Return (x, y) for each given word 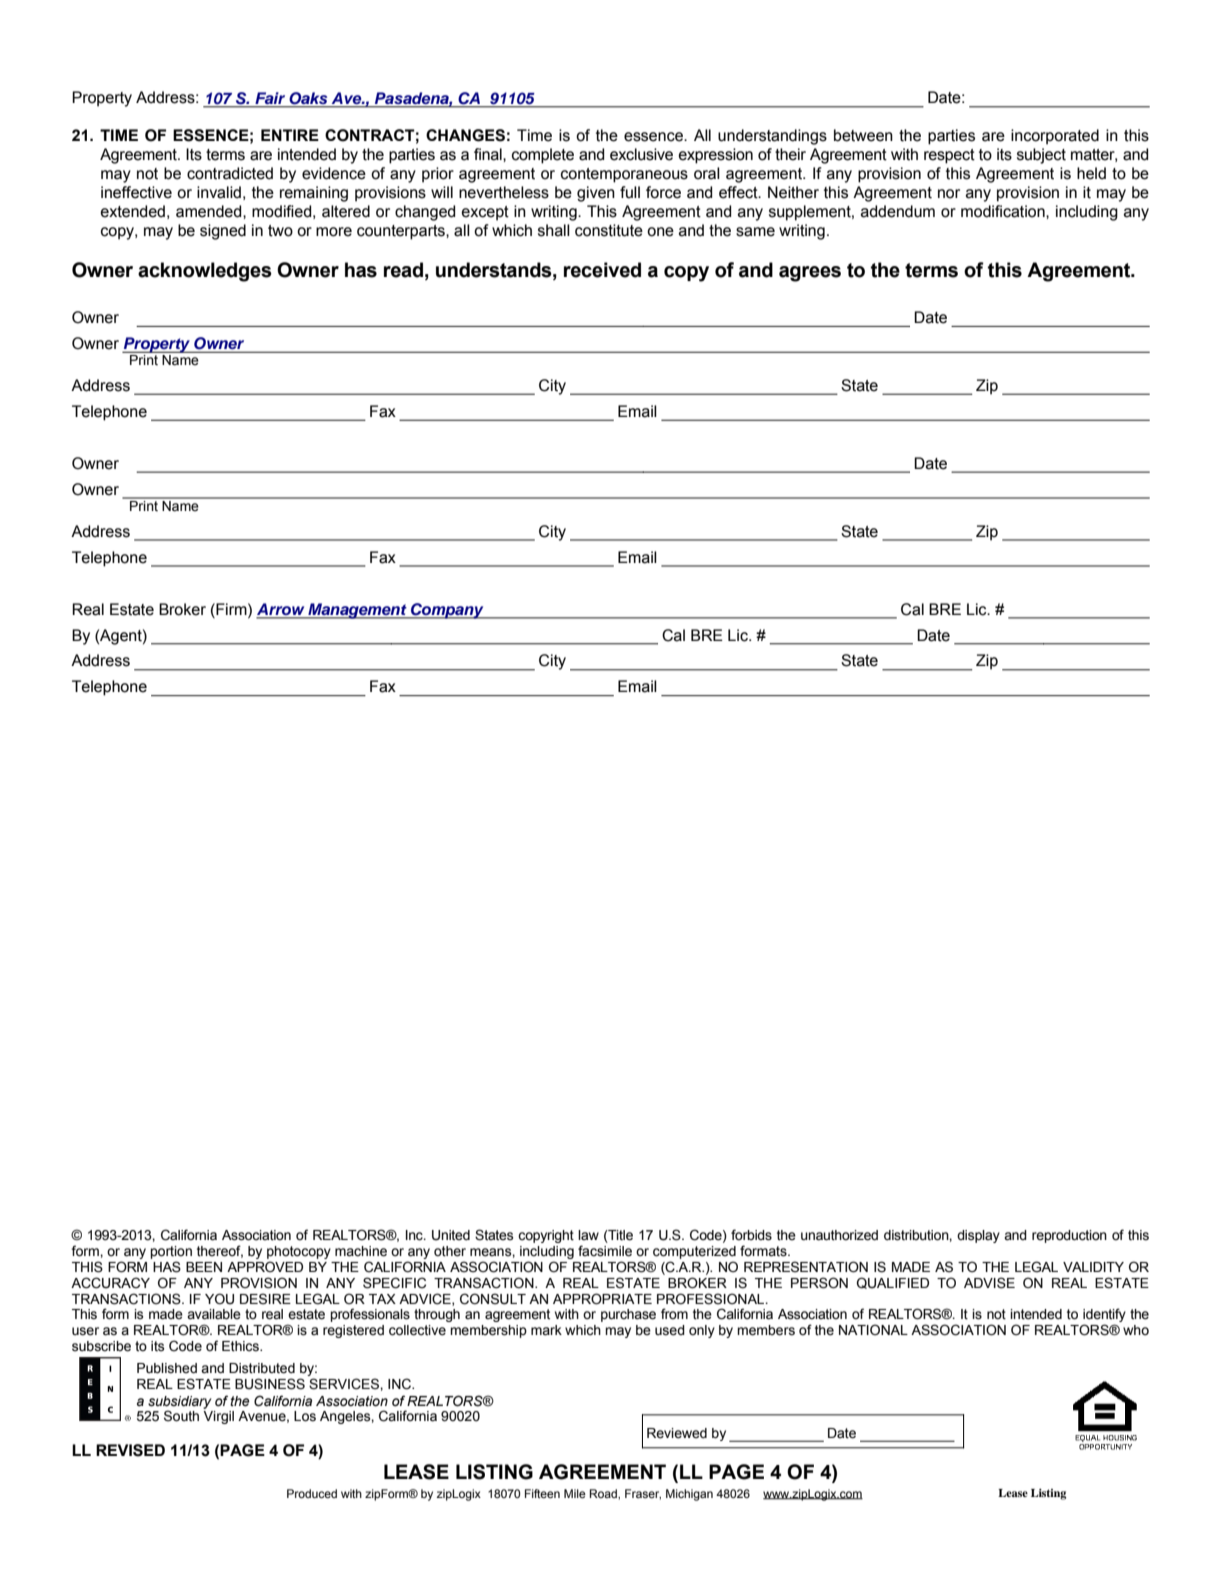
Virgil (218, 1417)
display (978, 1236)
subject (1041, 156)
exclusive (641, 154)
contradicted (230, 173)
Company (447, 611)
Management (357, 611)
